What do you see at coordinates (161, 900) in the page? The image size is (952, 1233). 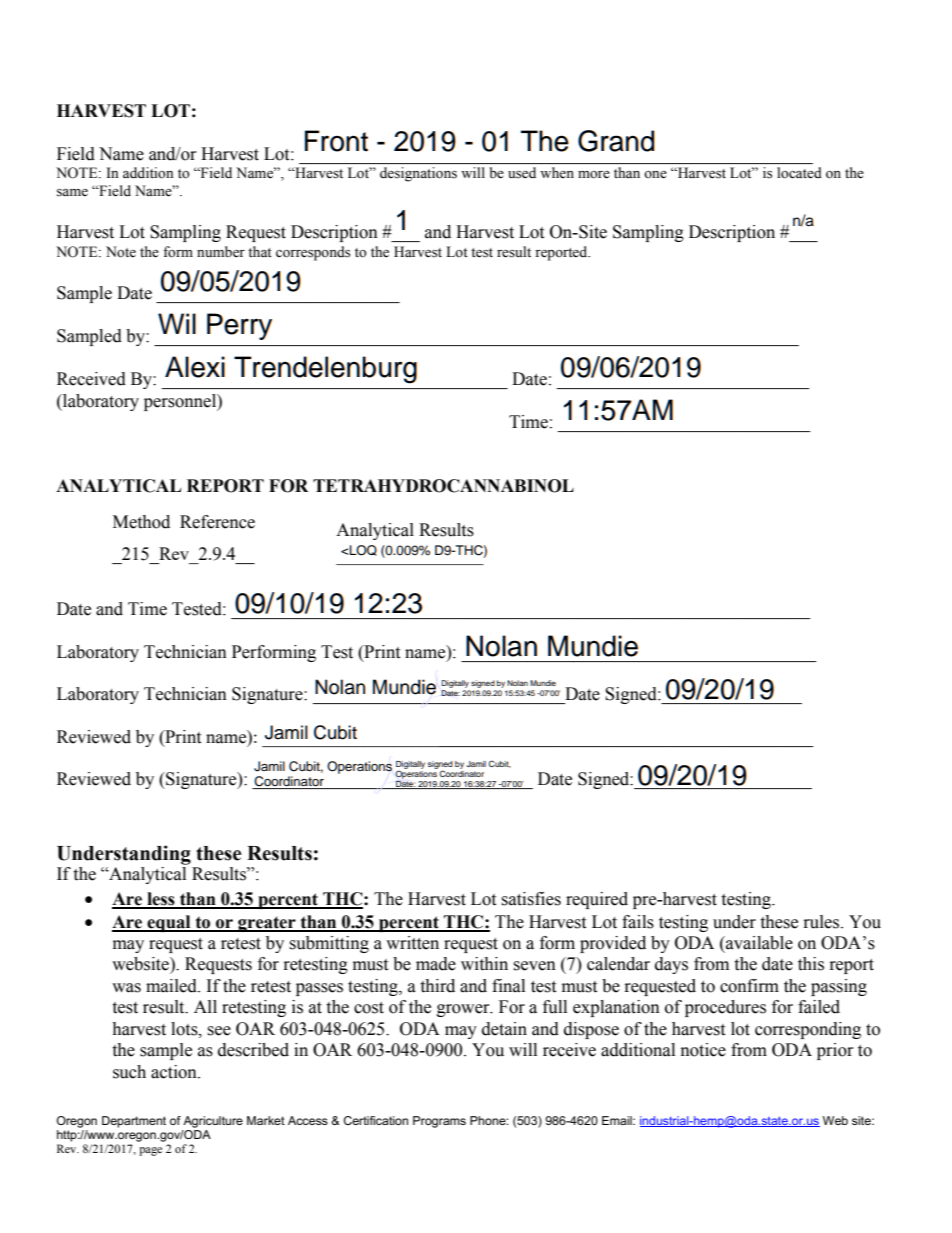 I see `less` at bounding box center [161, 900].
